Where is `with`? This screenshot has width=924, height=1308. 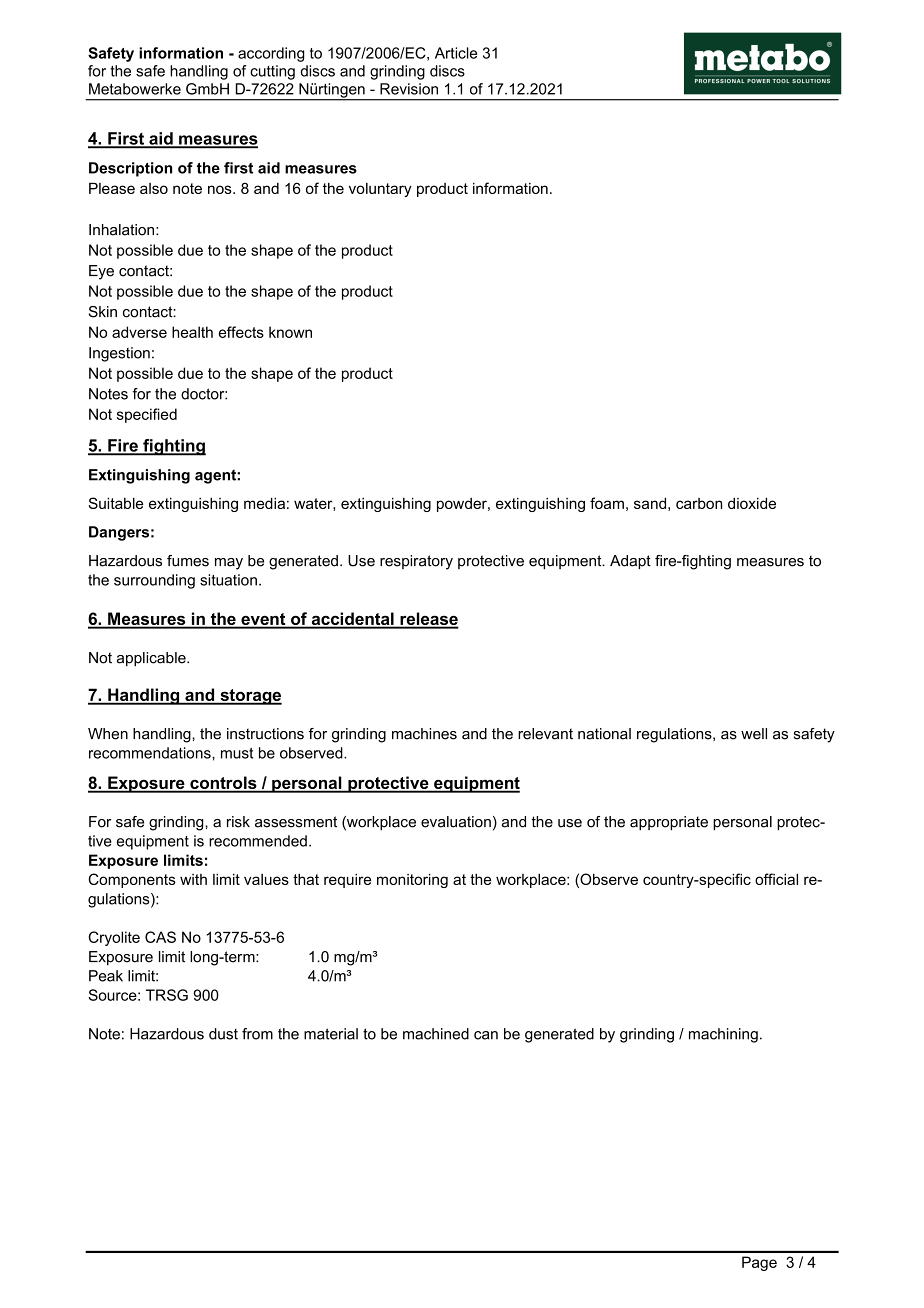 with is located at coordinates (193, 879).
